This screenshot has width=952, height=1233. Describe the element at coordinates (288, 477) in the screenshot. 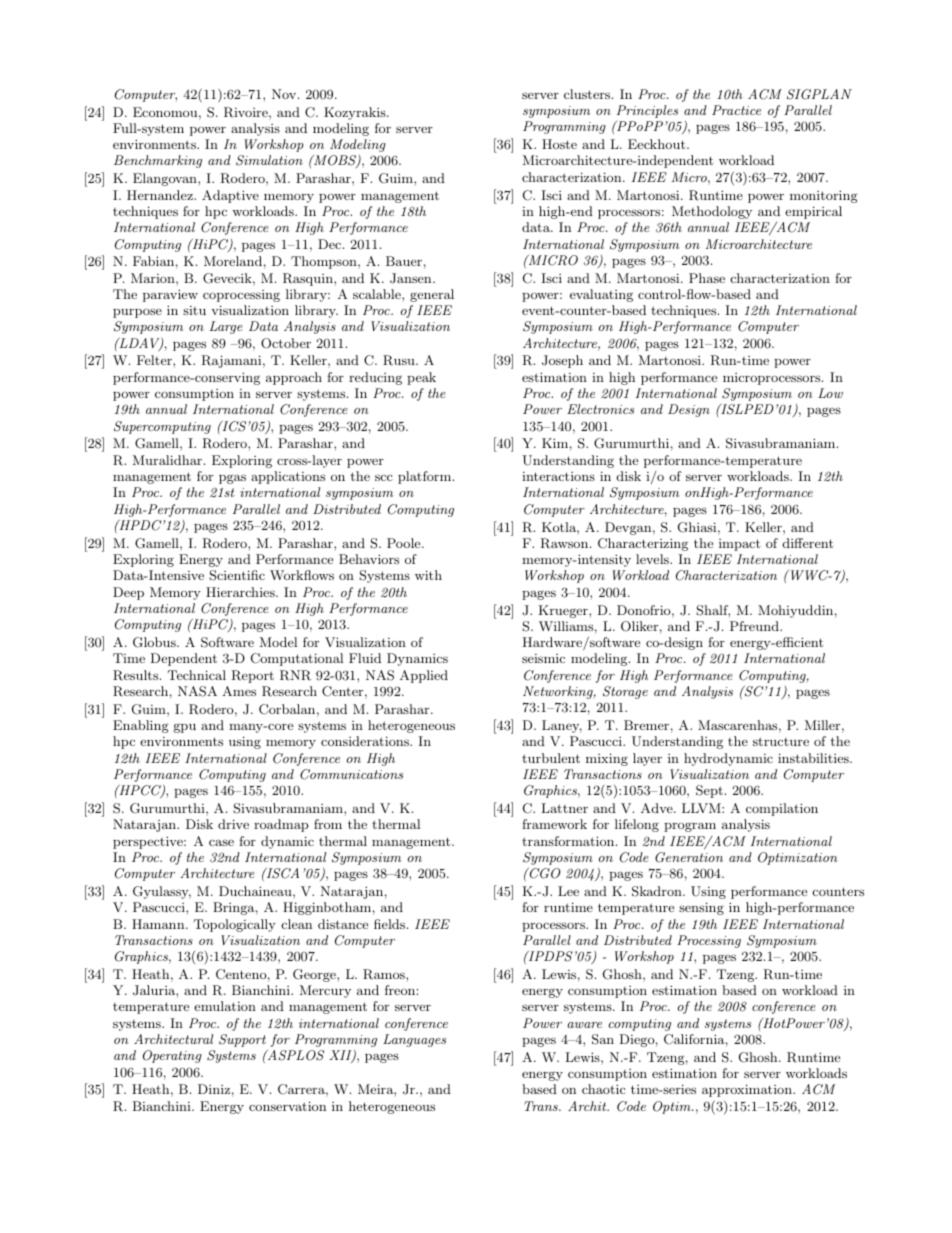

I see `applications` at that location.
